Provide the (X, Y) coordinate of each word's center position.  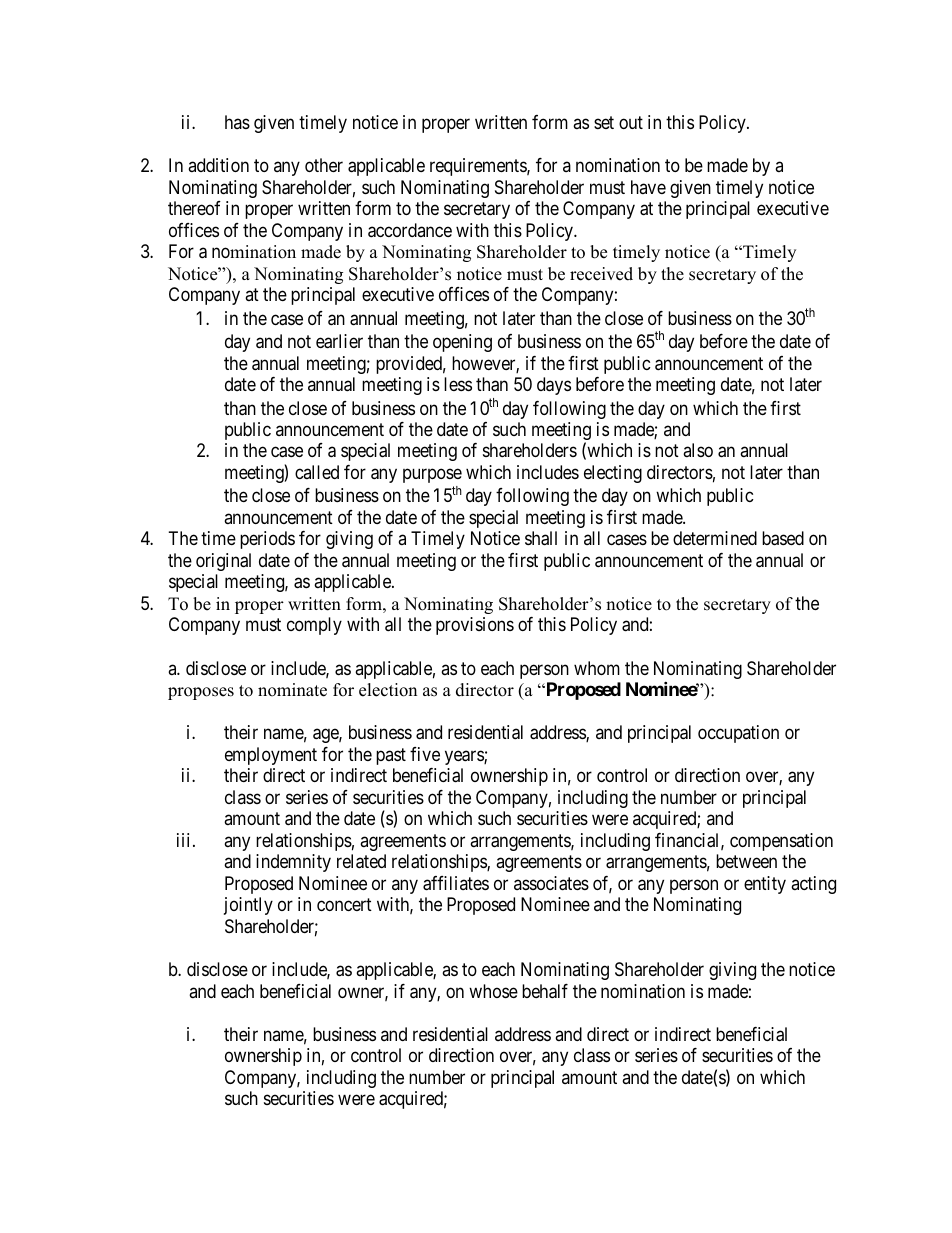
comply (314, 626)
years (465, 757)
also (698, 450)
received (601, 274)
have (648, 187)
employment (271, 756)
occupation (738, 734)
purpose (432, 475)
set (604, 122)
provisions (475, 626)
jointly (248, 906)
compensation (781, 842)
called (317, 472)
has (237, 122)
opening (462, 343)
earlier (339, 341)
